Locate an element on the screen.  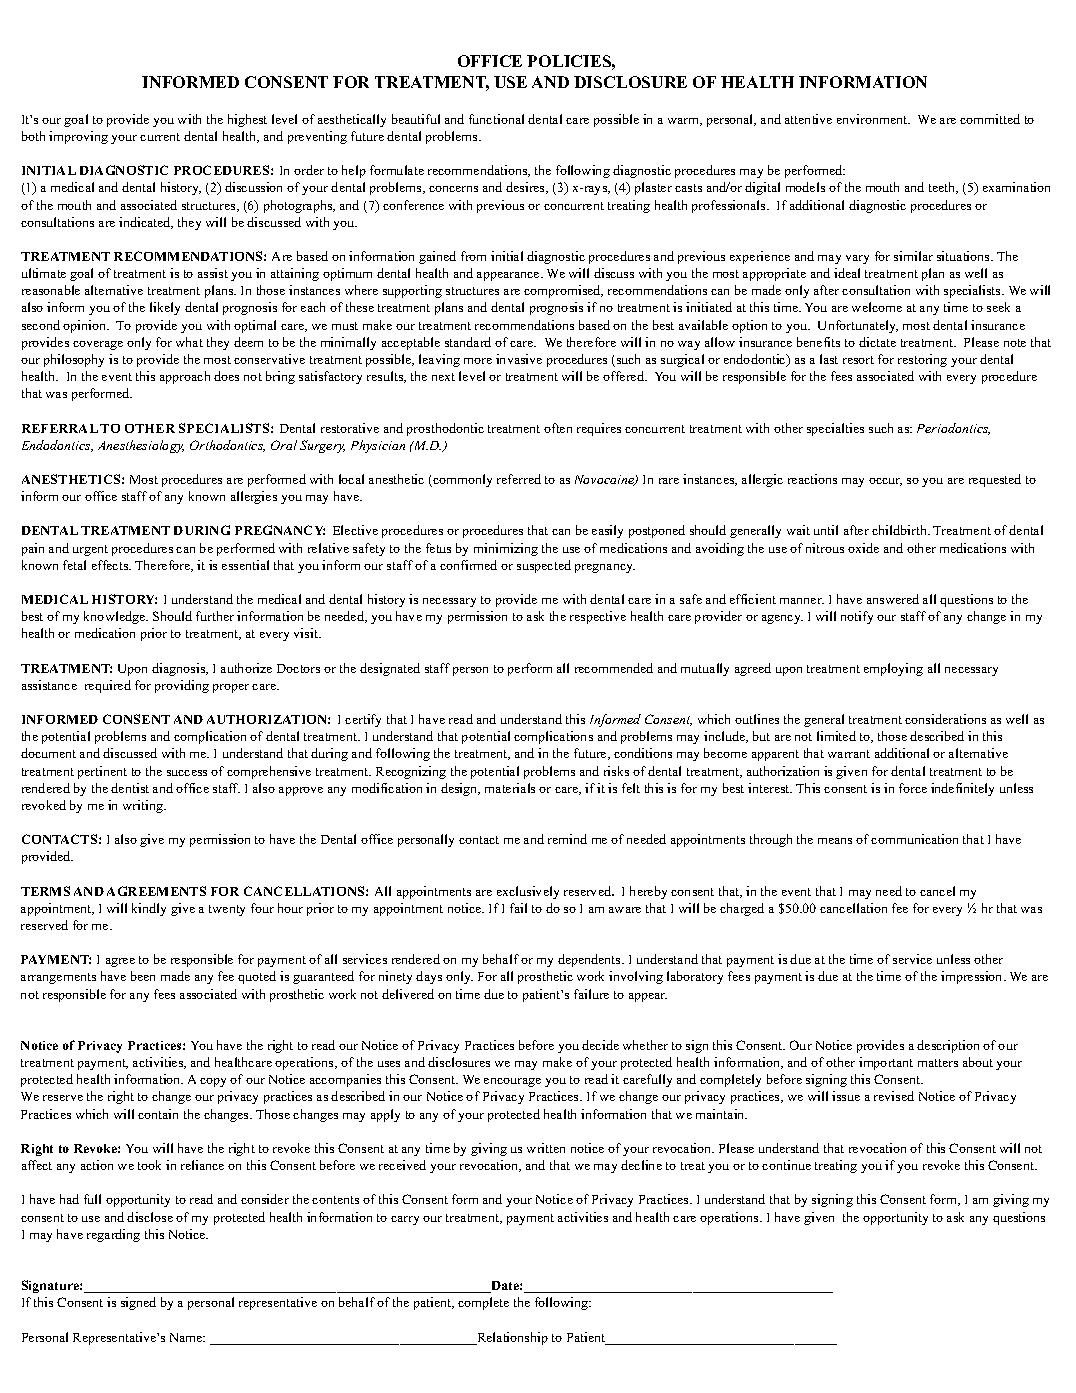
desires is located at coordinates (526, 188).
